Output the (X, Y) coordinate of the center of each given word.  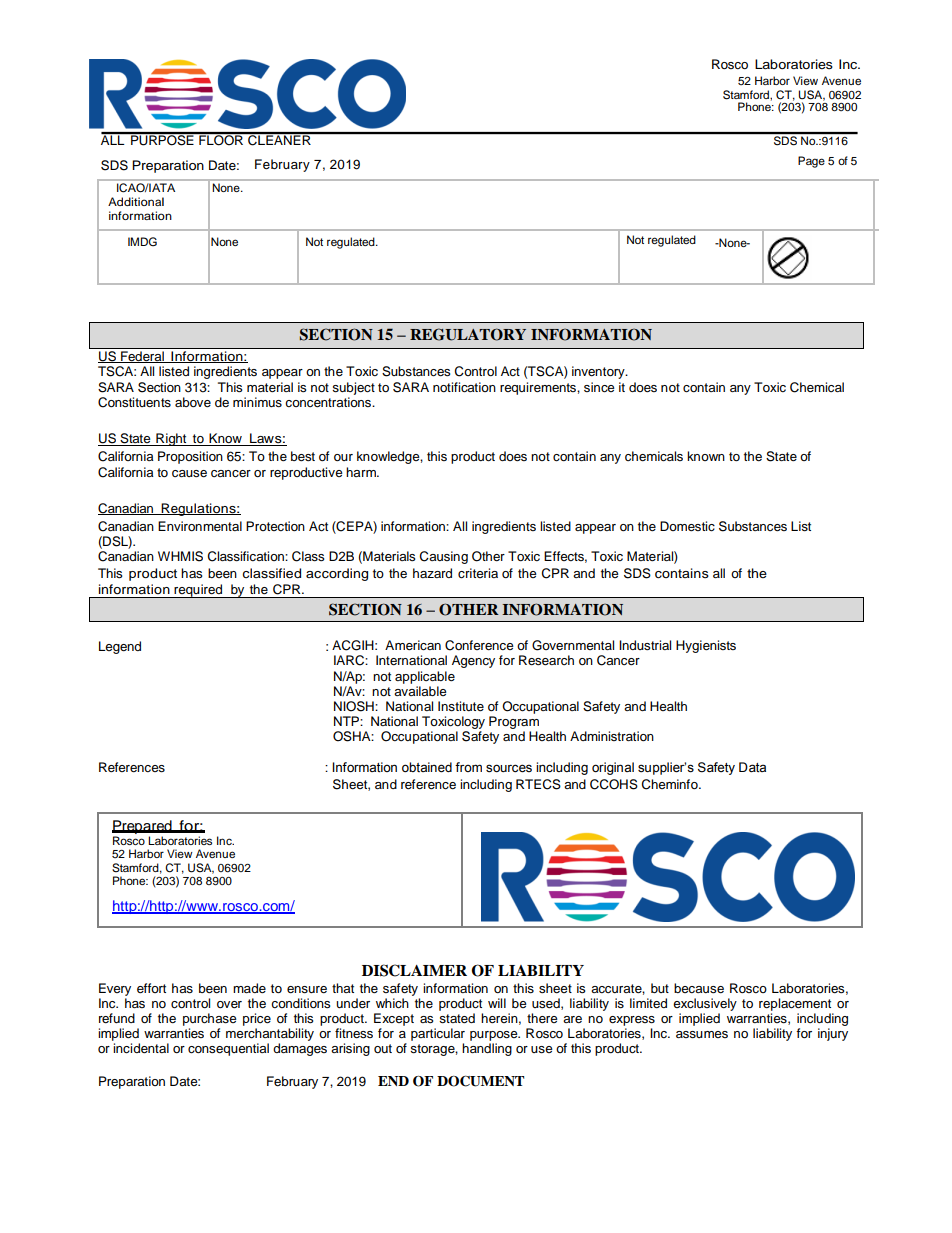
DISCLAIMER (414, 970)
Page (811, 162)
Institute (461, 706)
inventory (599, 372)
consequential (228, 1049)
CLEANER (279, 139)
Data (752, 767)
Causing (444, 557)
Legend (120, 647)
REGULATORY (468, 334)
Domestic (687, 526)
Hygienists (706, 646)
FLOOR (221, 139)
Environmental (200, 526)
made (249, 988)
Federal (142, 357)
